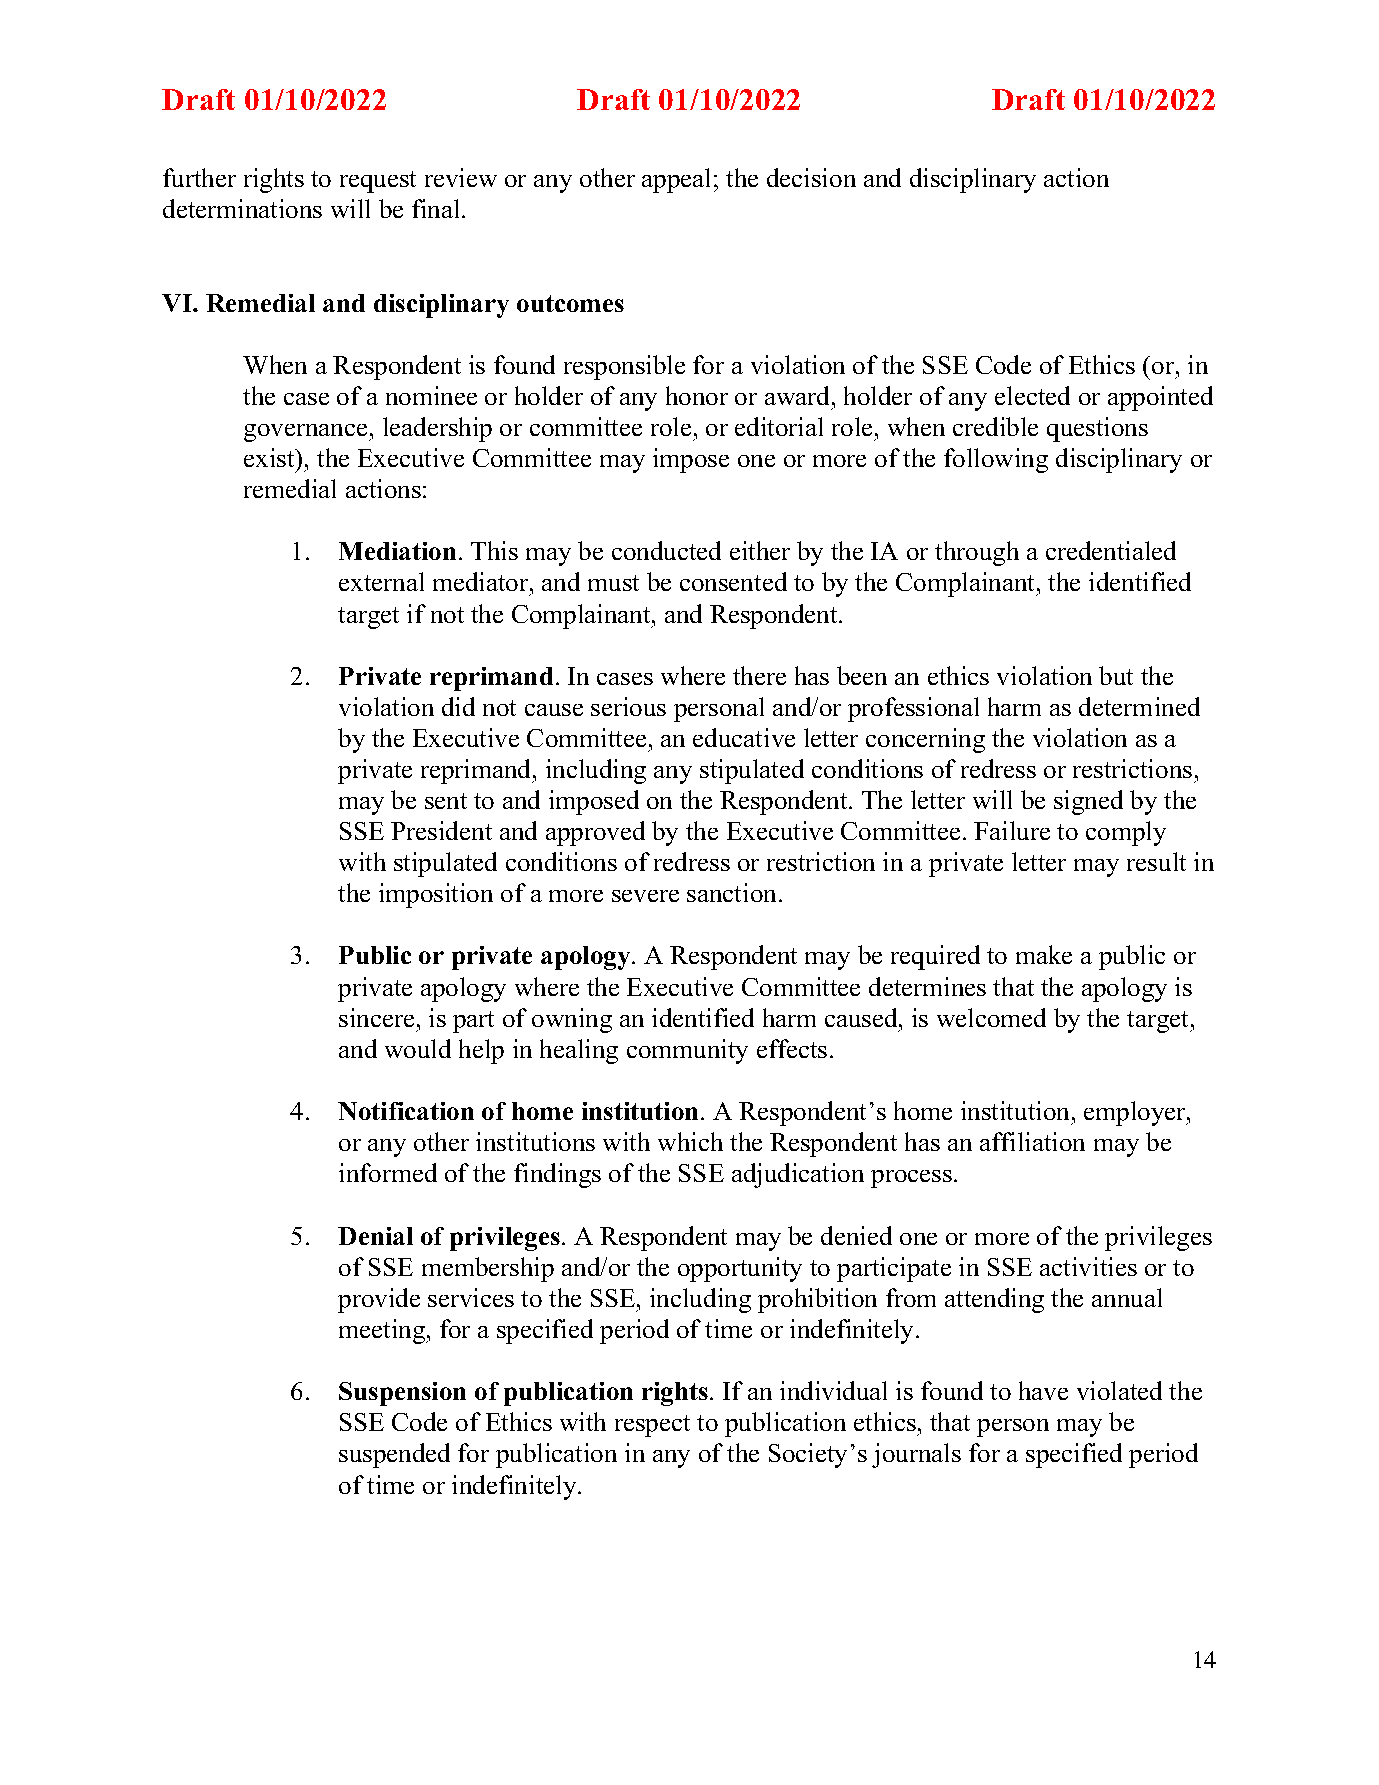 The height and width of the document is (1785, 1379). I want to click on Failure, so click(1012, 830).
